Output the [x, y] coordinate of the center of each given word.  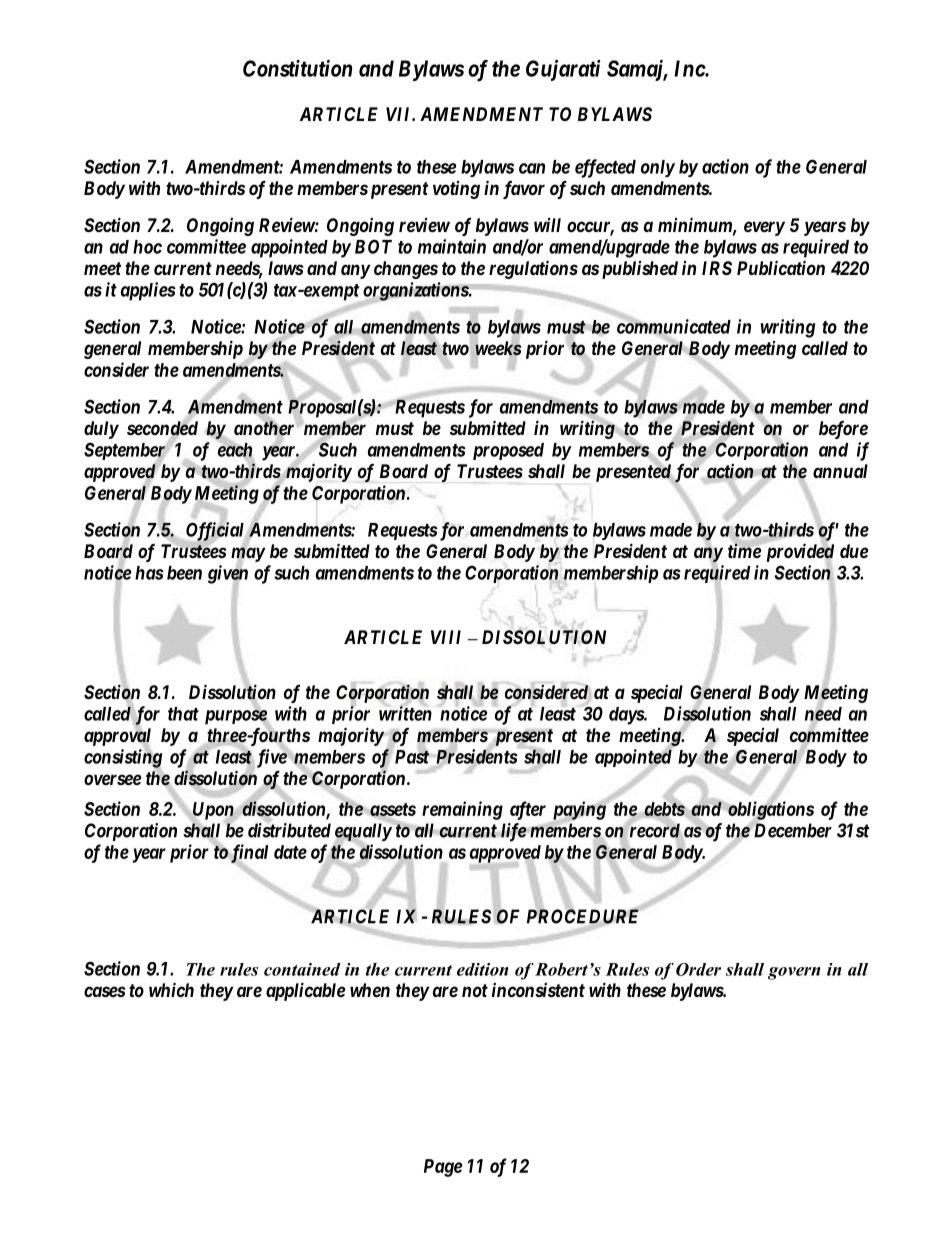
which [171, 989]
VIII [446, 637]
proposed [508, 451]
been [184, 573]
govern [794, 973]
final [248, 854]
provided [798, 553]
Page [443, 1168]
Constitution [297, 68]
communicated [674, 327]
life [512, 832]
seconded [162, 428]
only [658, 168]
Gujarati [563, 70]
